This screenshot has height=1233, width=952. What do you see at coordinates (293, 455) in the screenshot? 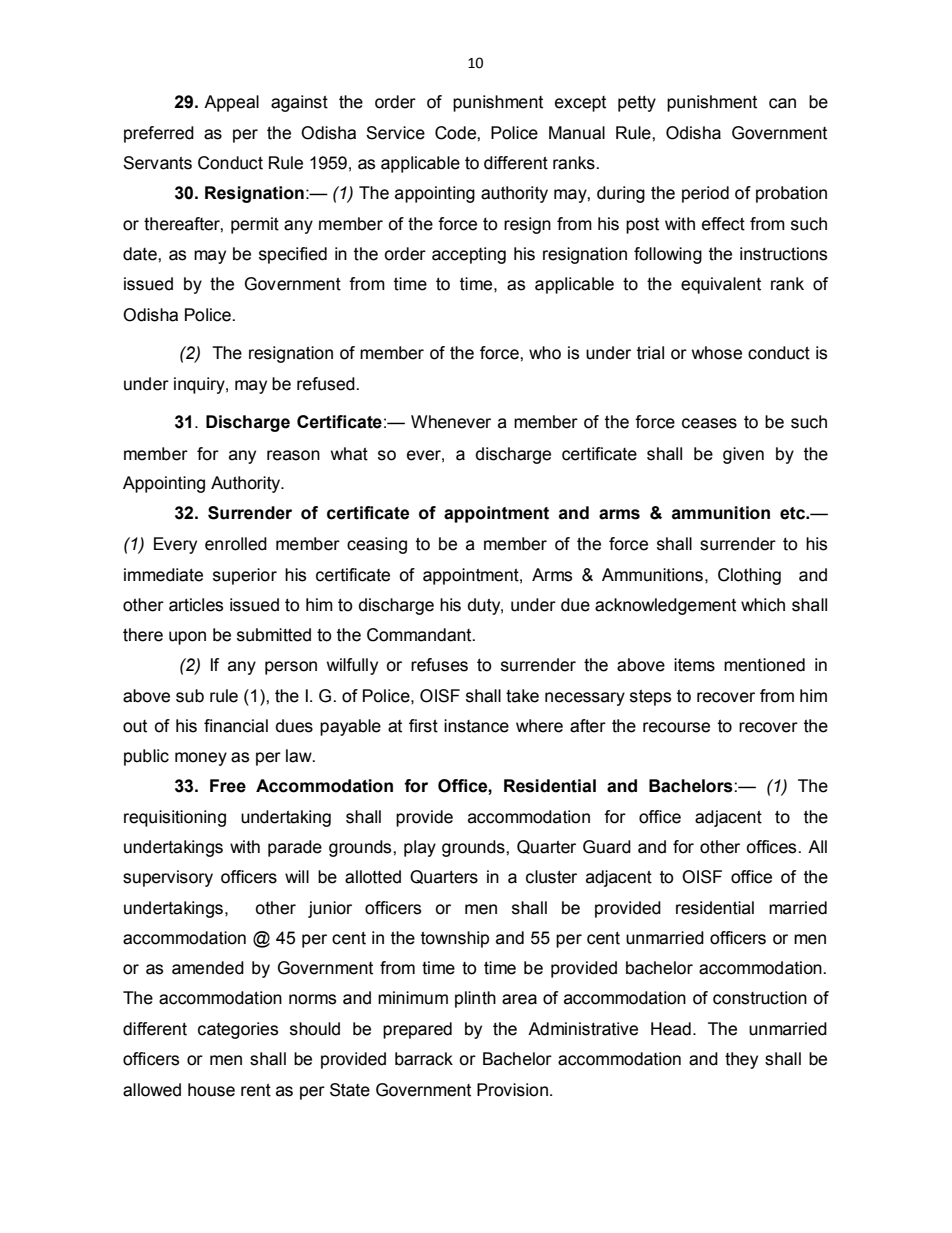
I see `reason` at bounding box center [293, 455].
